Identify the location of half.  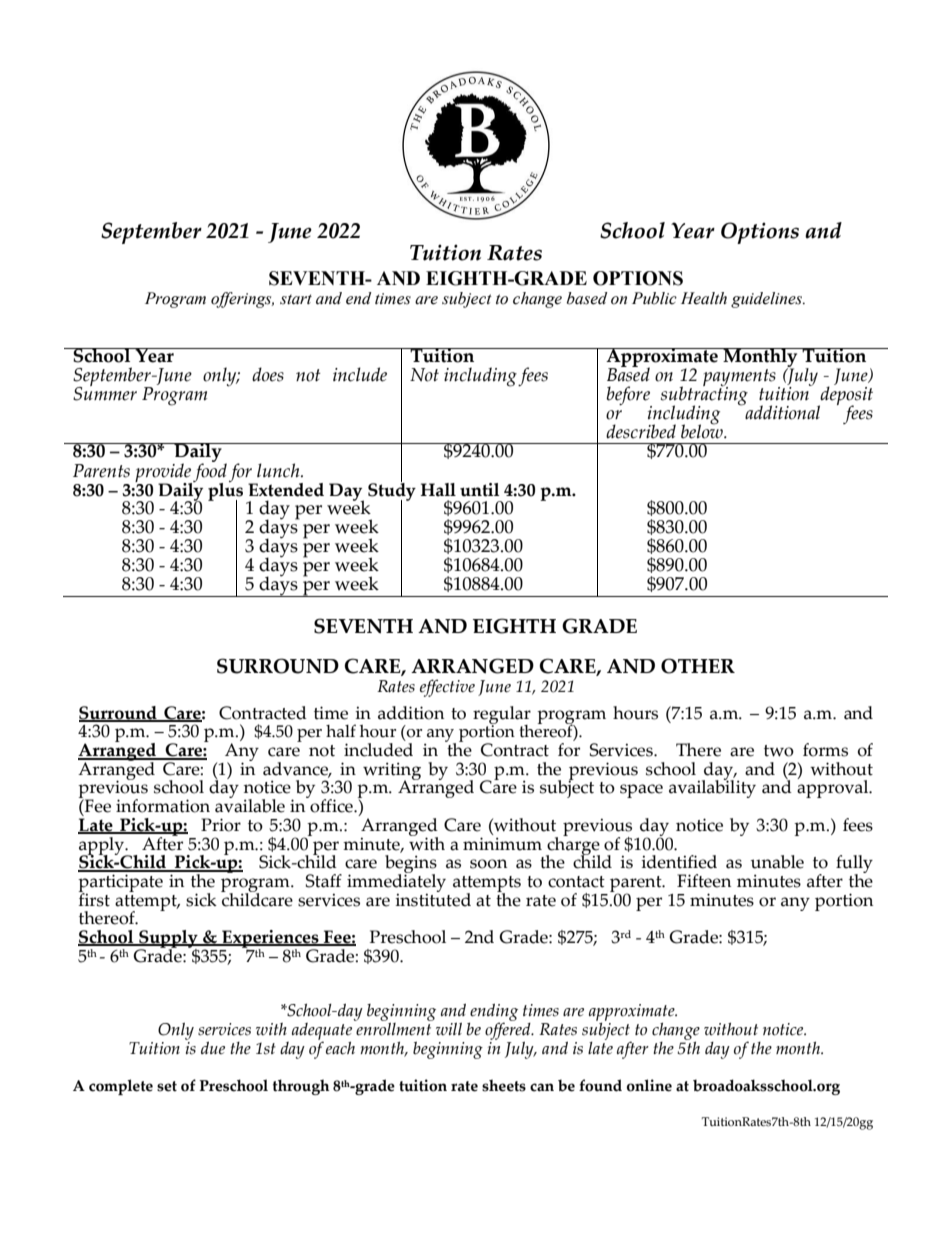
(341, 731).
